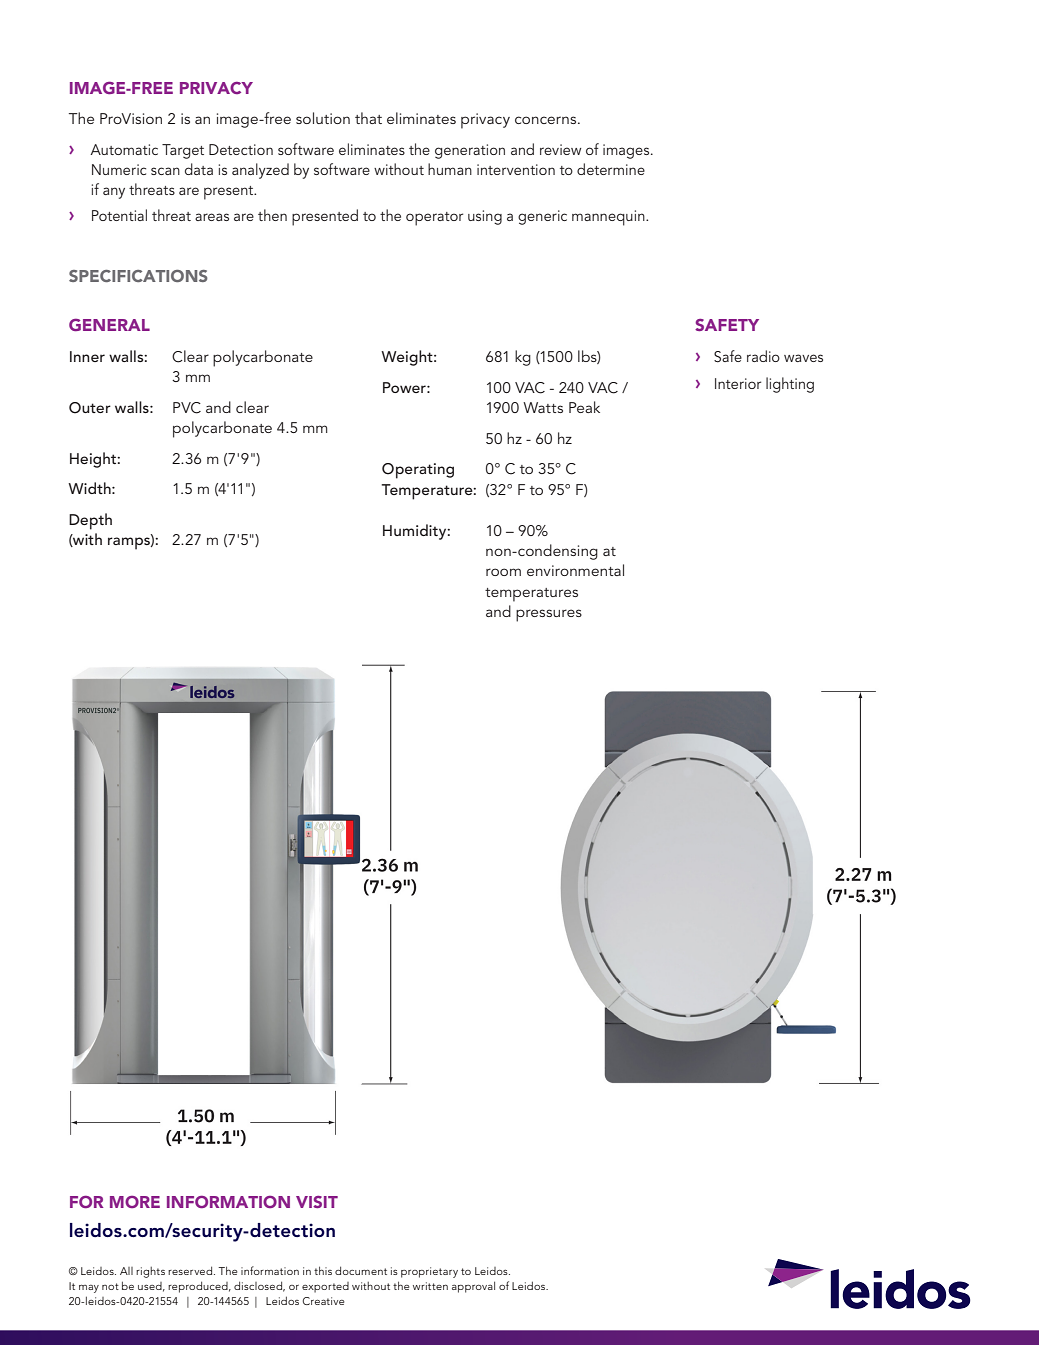  I want to click on Target, so click(183, 151).
